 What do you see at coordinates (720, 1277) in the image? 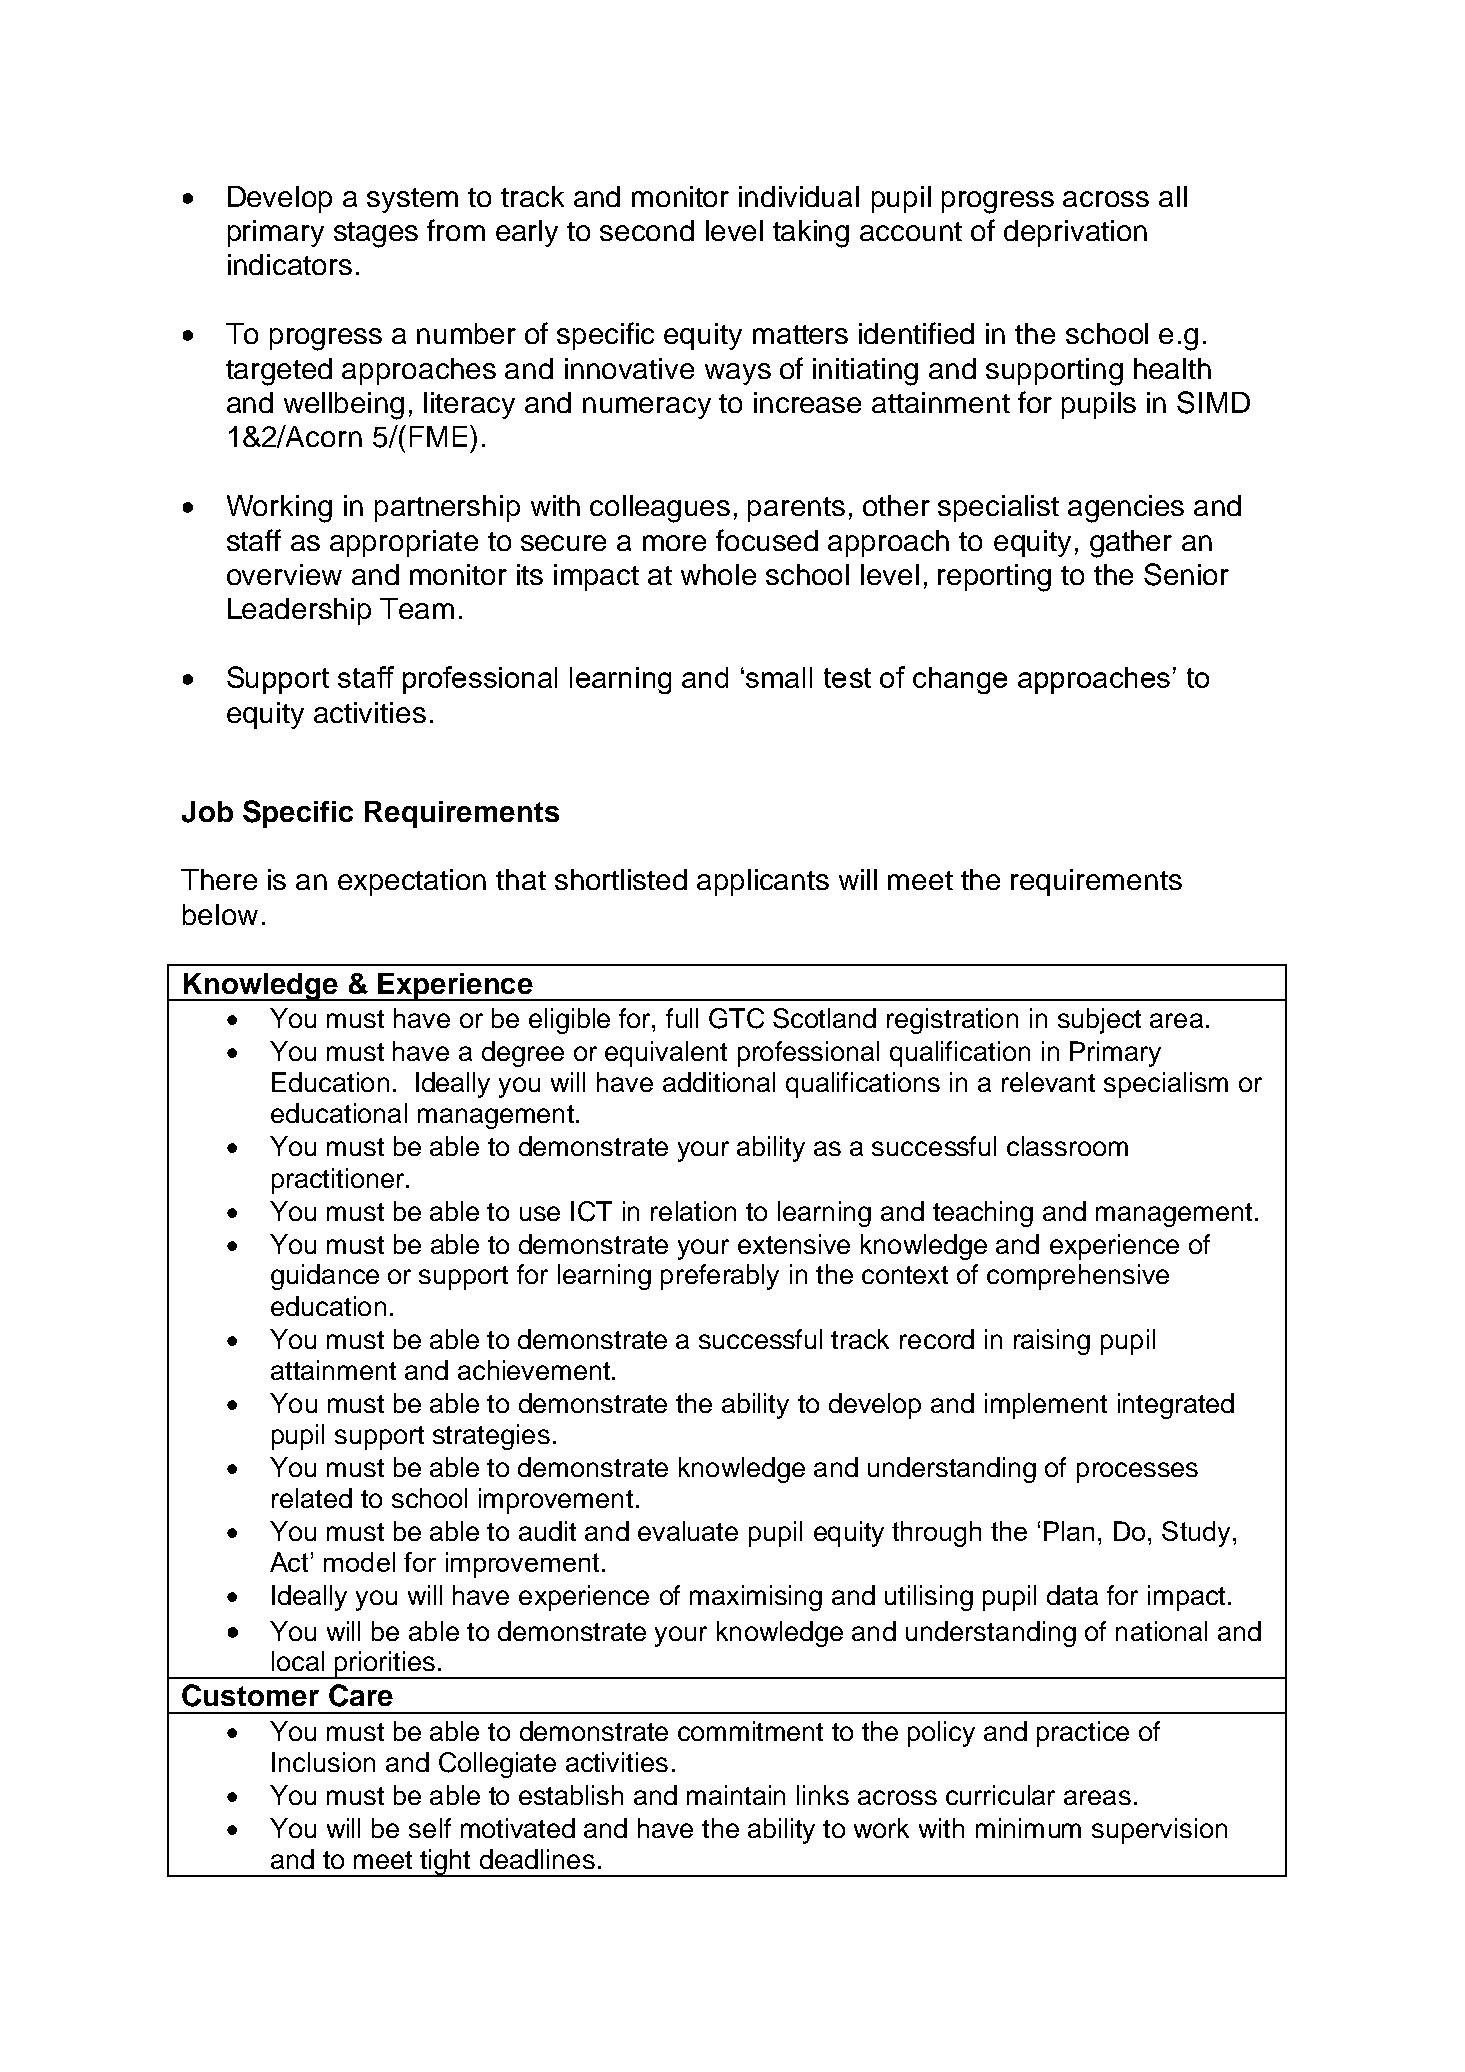
I see `preferably` at bounding box center [720, 1277].
